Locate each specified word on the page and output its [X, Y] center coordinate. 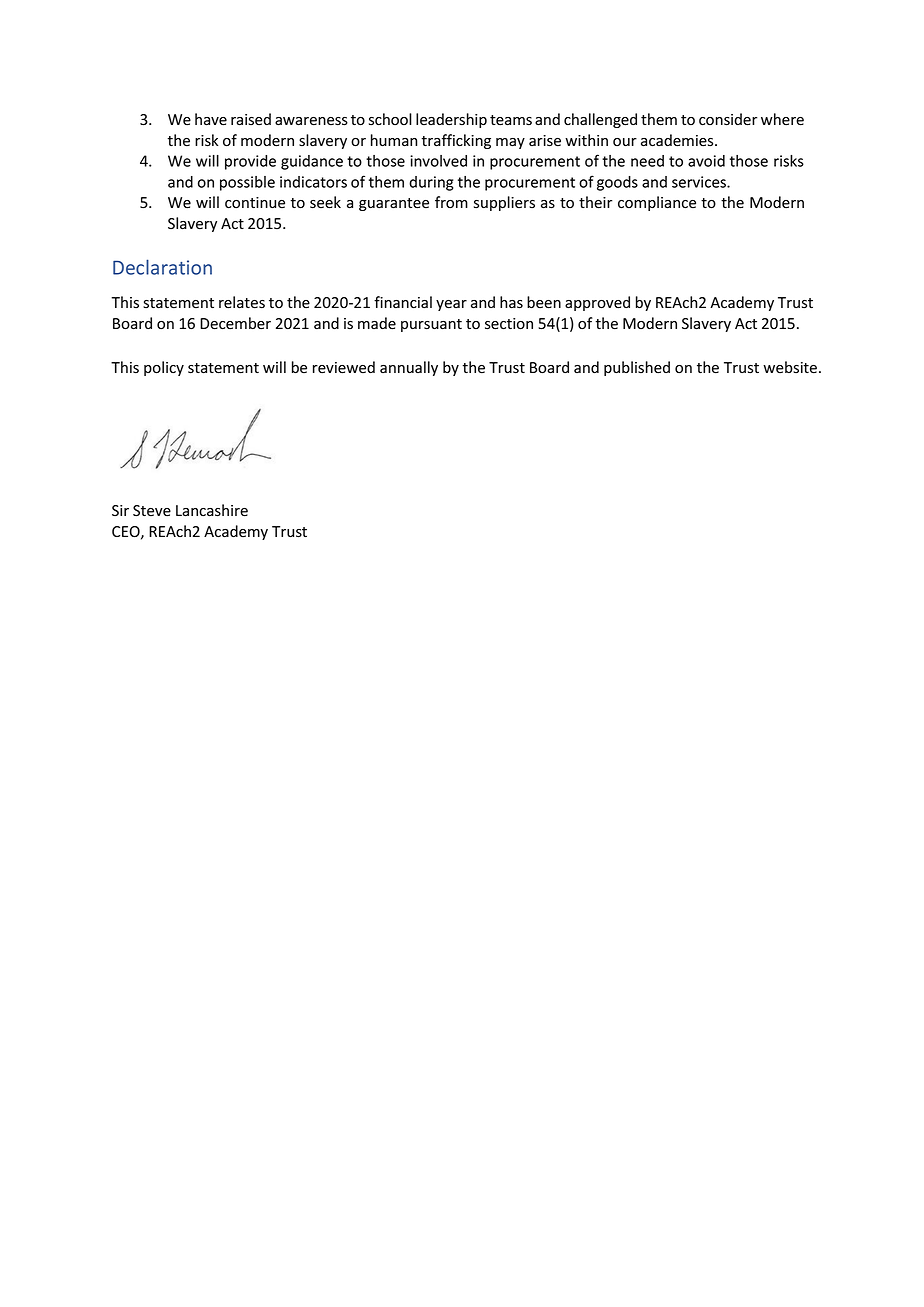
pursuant [431, 325]
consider [728, 119]
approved [597, 303]
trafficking [456, 141]
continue [255, 203]
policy [164, 368]
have [211, 119]
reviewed [344, 367]
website [790, 367]
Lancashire [212, 510]
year [451, 305]
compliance [657, 203]
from [451, 202]
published [637, 368]
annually [409, 368]
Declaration [162, 267]
